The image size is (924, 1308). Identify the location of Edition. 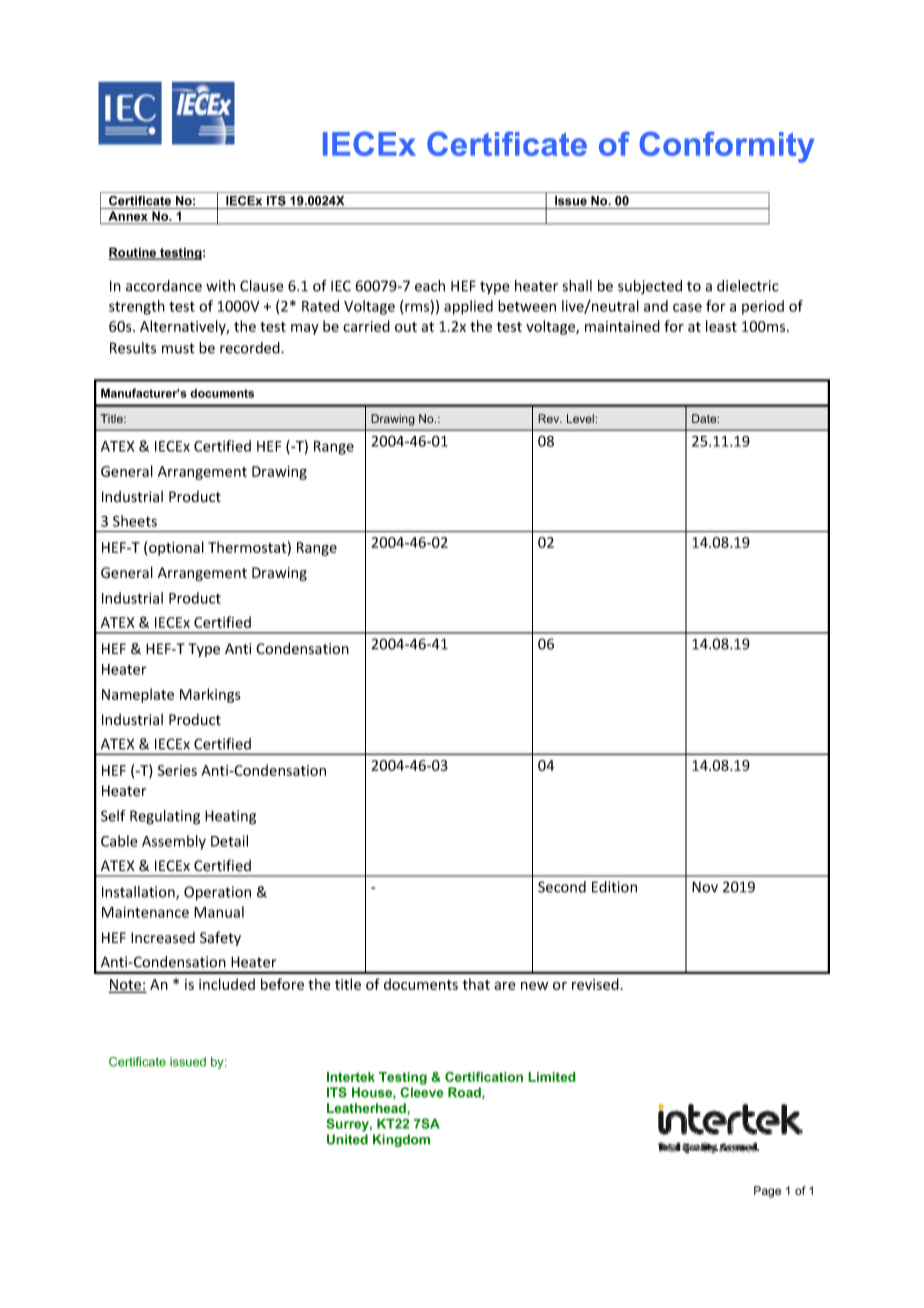
(614, 887).
